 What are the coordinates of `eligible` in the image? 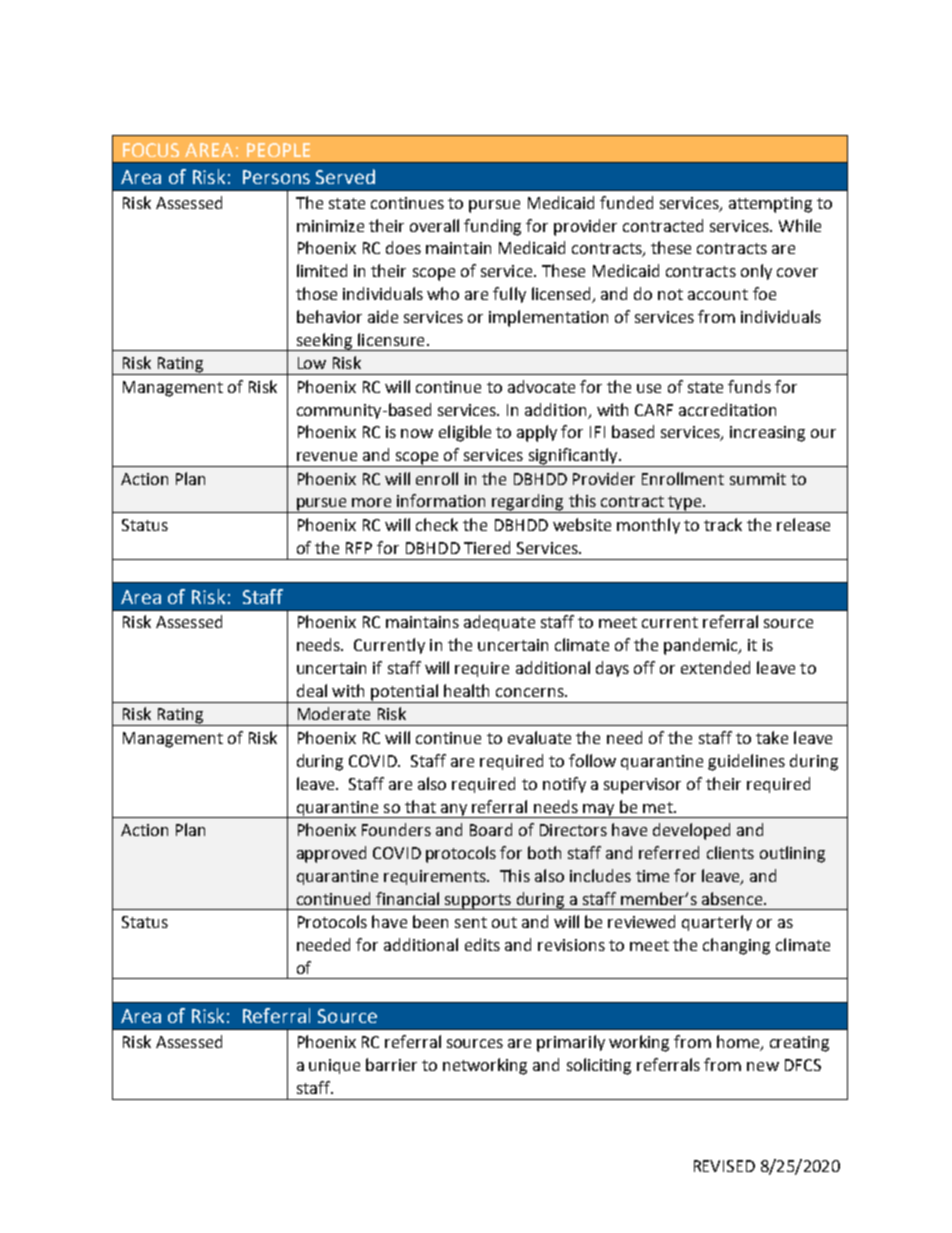 It's located at (465, 433).
